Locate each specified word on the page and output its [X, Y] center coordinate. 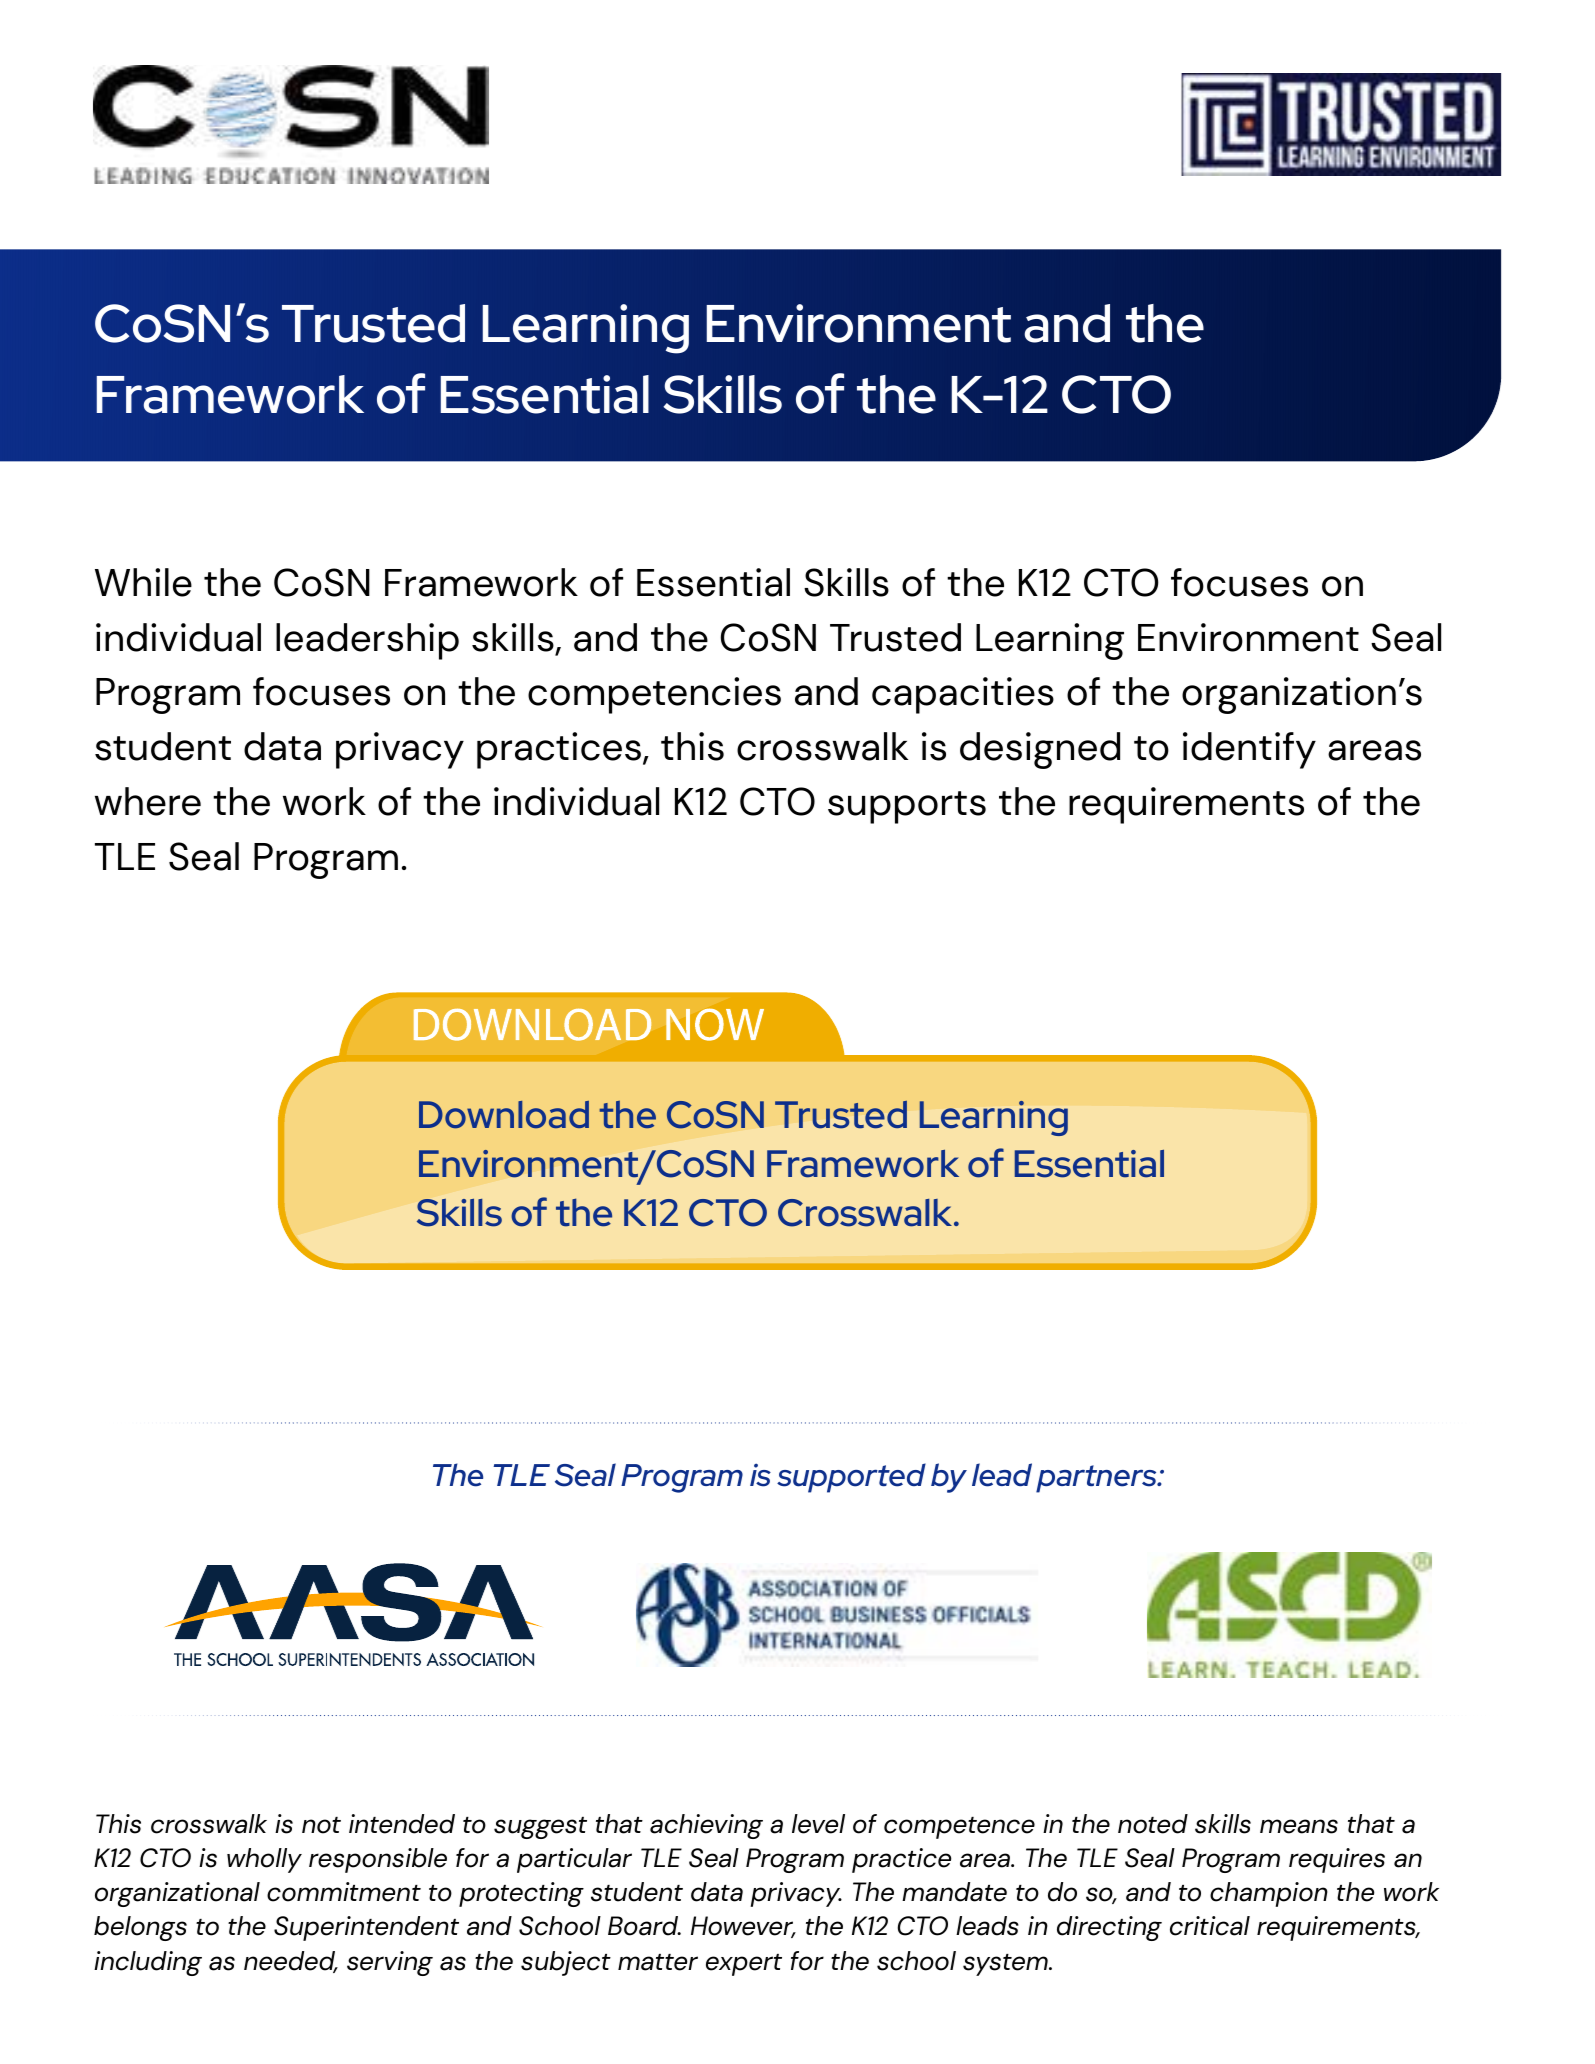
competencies [654, 695]
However [743, 1927]
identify [1249, 750]
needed [291, 1962]
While [143, 582]
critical [1210, 1926]
